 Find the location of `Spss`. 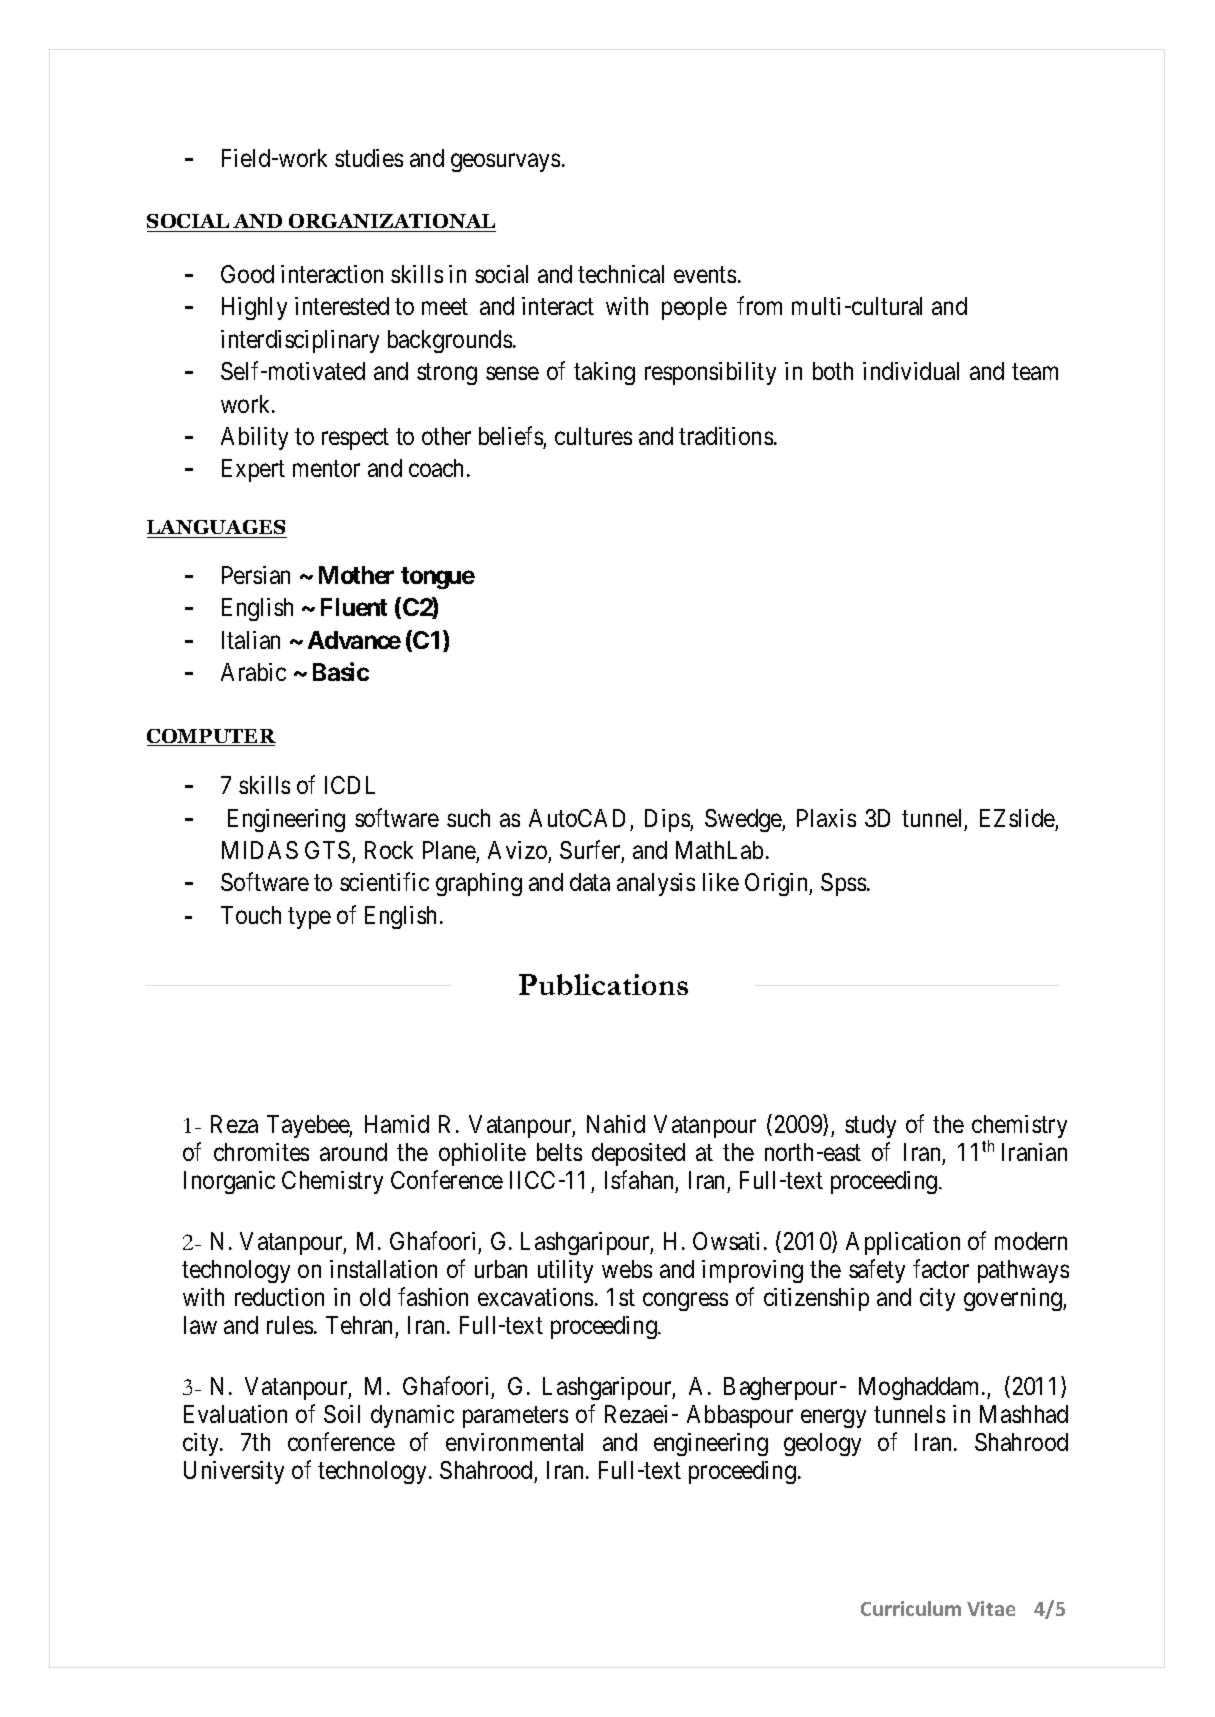

Spss is located at coordinates (843, 884).
